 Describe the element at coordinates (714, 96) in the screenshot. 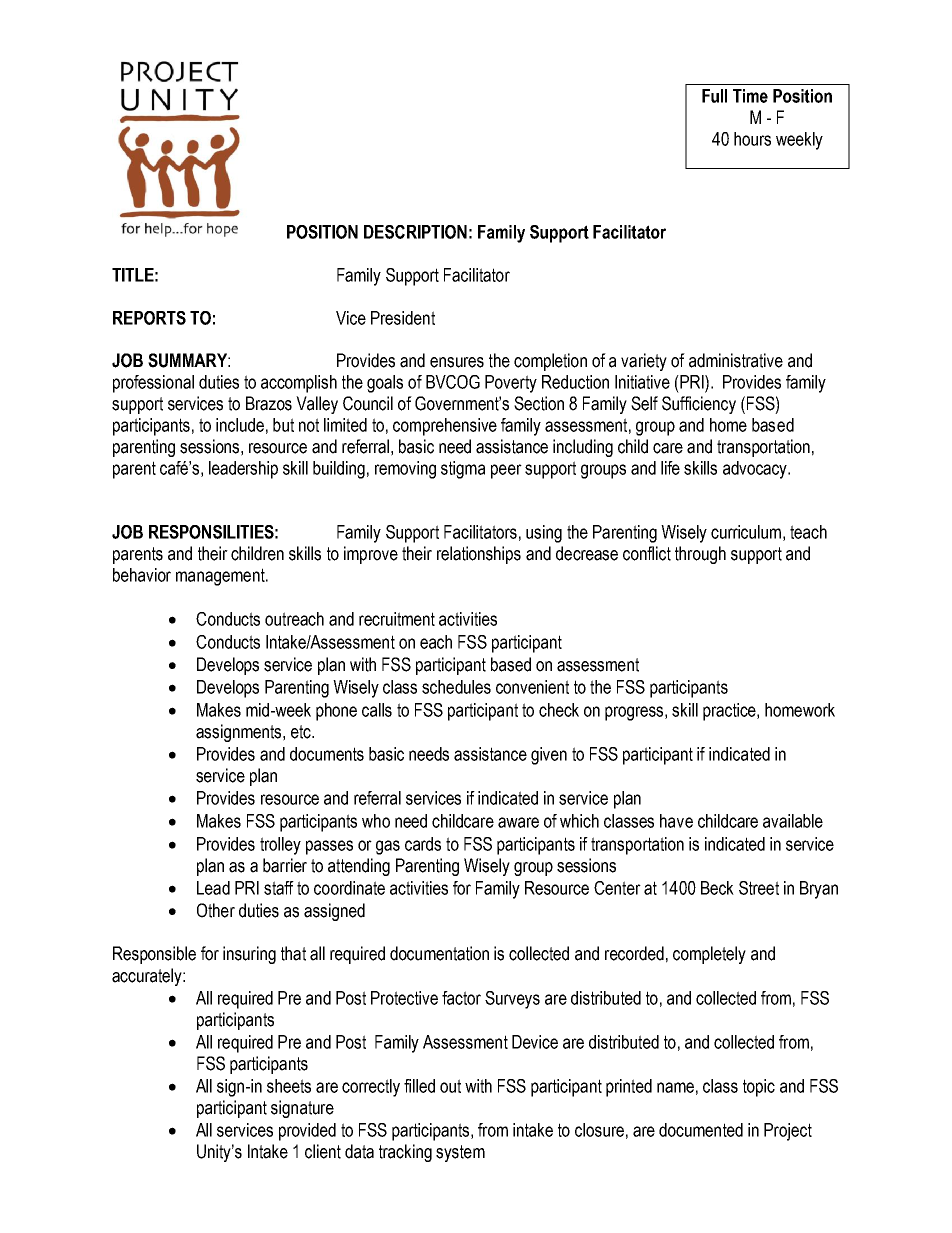

I see `Full` at that location.
